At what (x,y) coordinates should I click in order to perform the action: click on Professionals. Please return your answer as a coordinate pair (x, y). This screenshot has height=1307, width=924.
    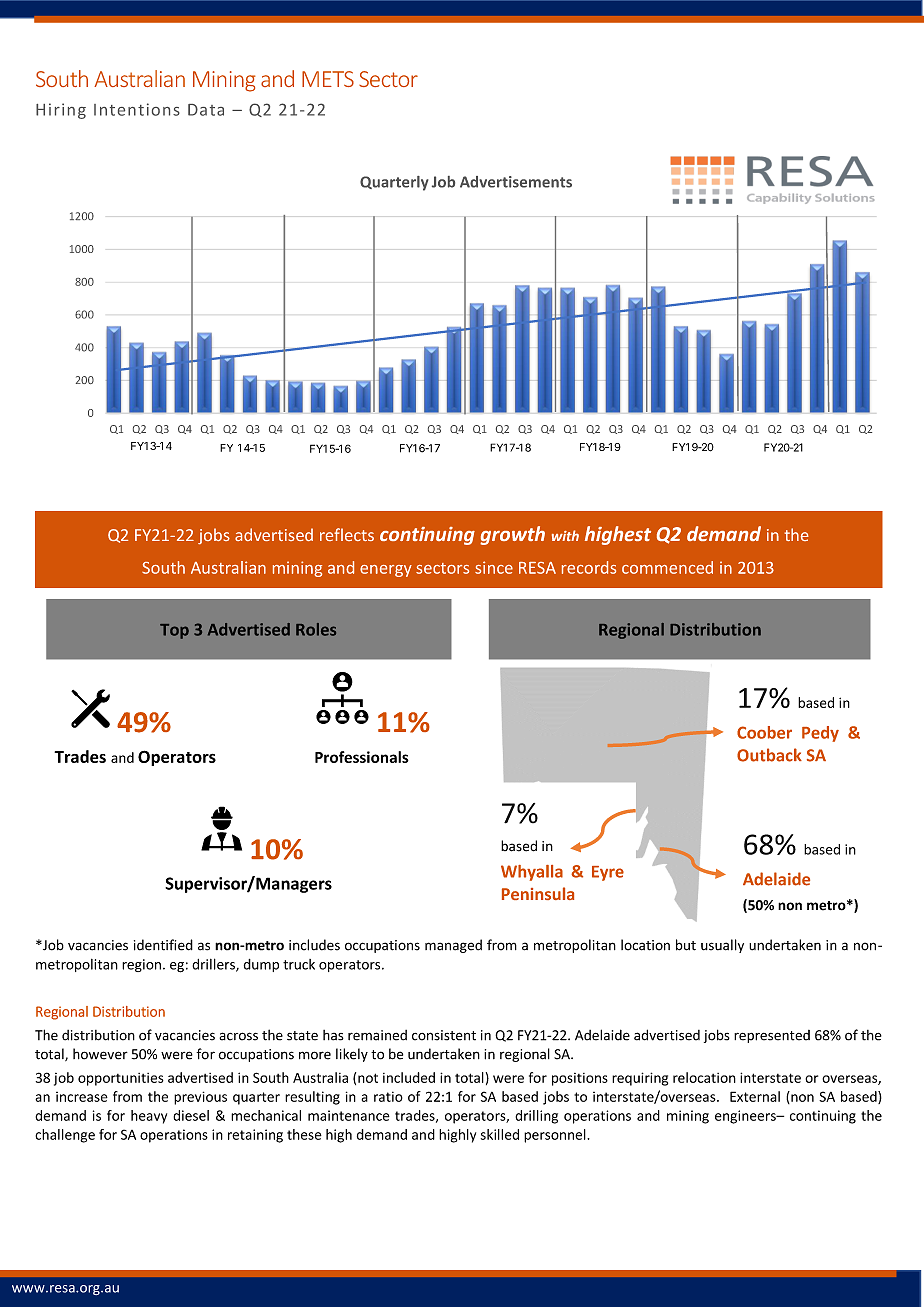
    Looking at the image, I should click on (362, 757).
